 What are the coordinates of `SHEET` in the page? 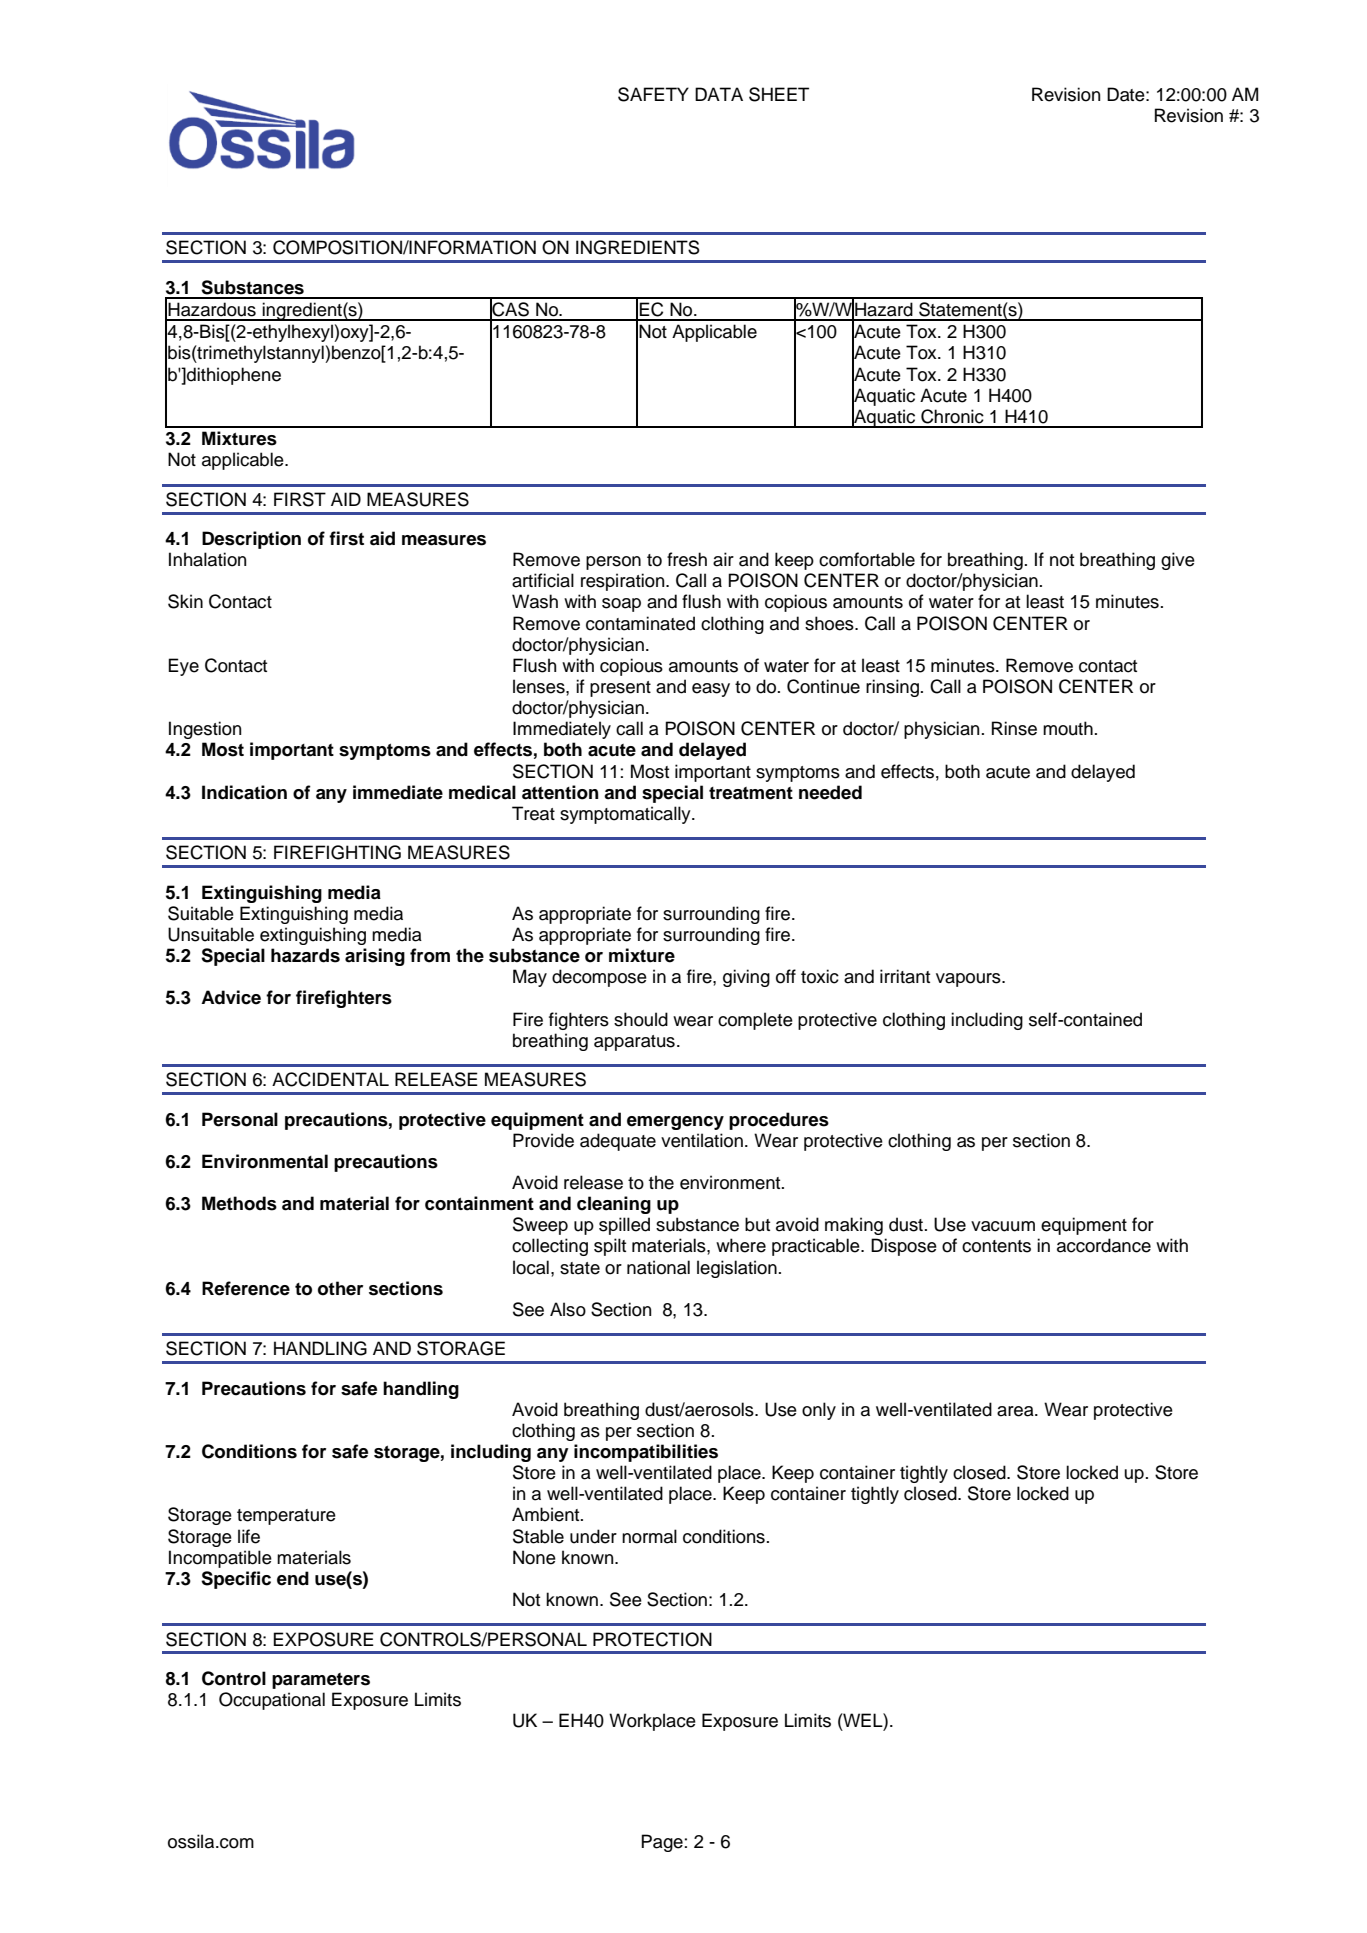 It's located at (779, 94).
